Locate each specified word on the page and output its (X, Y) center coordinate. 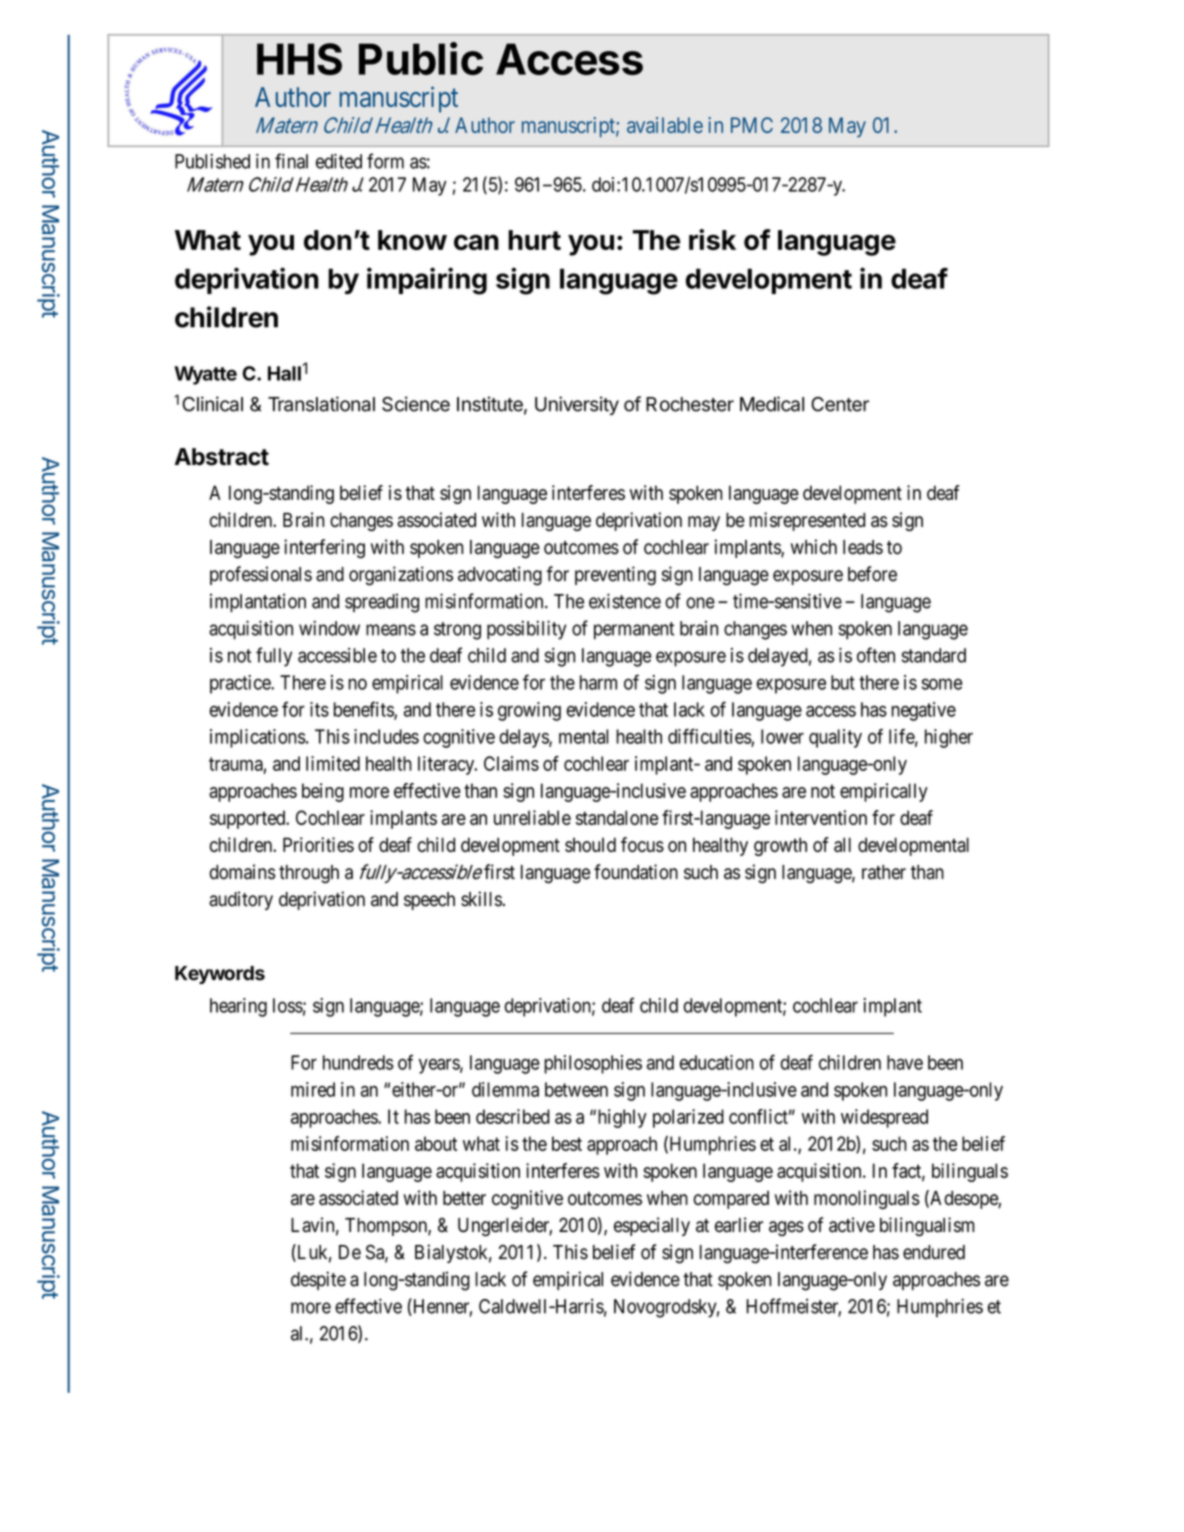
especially (652, 1226)
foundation (636, 872)
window (329, 628)
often (876, 655)
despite (318, 1280)
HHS (299, 59)
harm (598, 682)
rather (884, 872)
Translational (321, 404)
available (665, 125)
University (577, 405)
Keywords (220, 975)
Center (840, 404)
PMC (752, 125)
